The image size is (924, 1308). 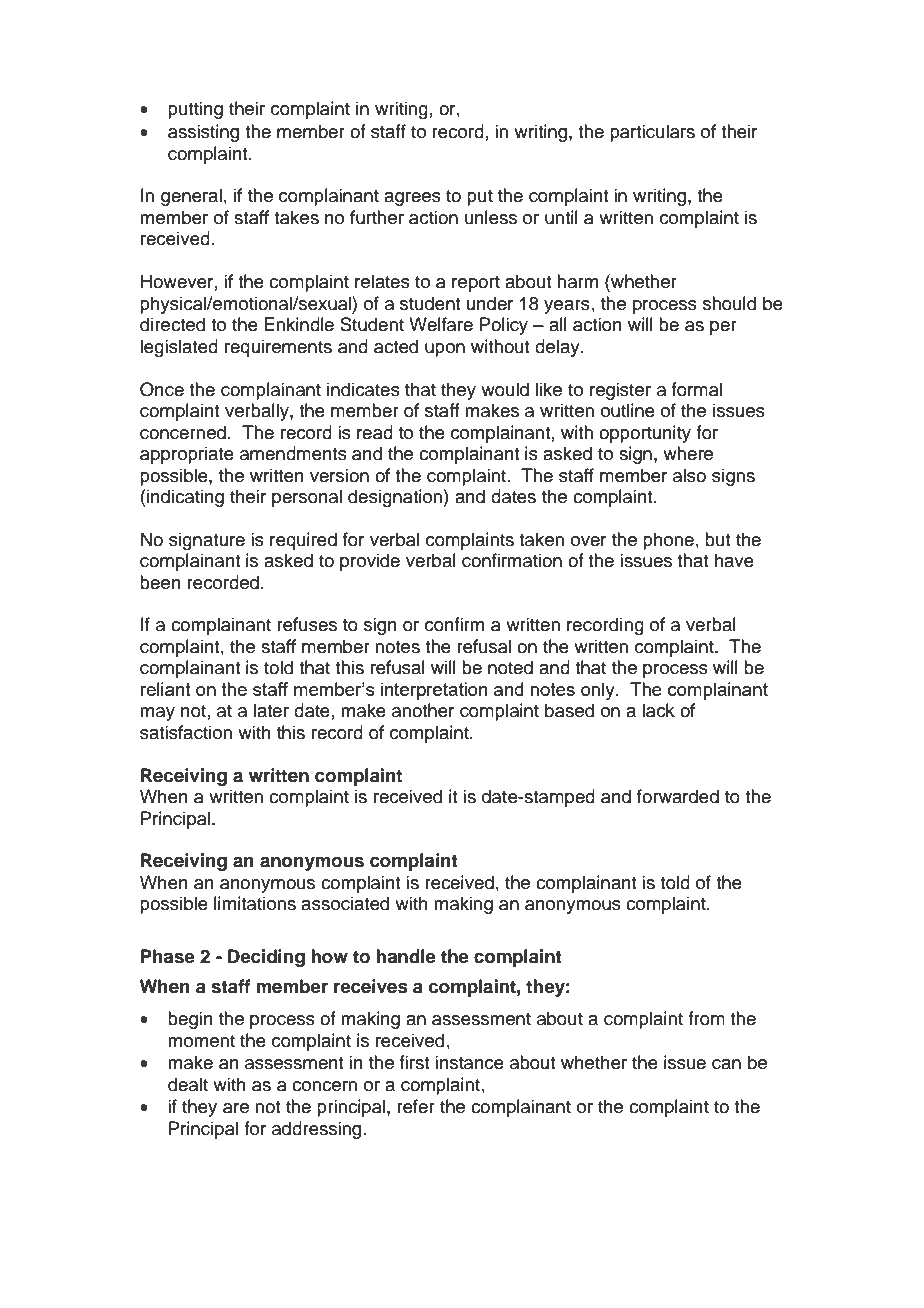 What do you see at coordinates (271, 710) in the screenshot?
I see `later` at bounding box center [271, 710].
